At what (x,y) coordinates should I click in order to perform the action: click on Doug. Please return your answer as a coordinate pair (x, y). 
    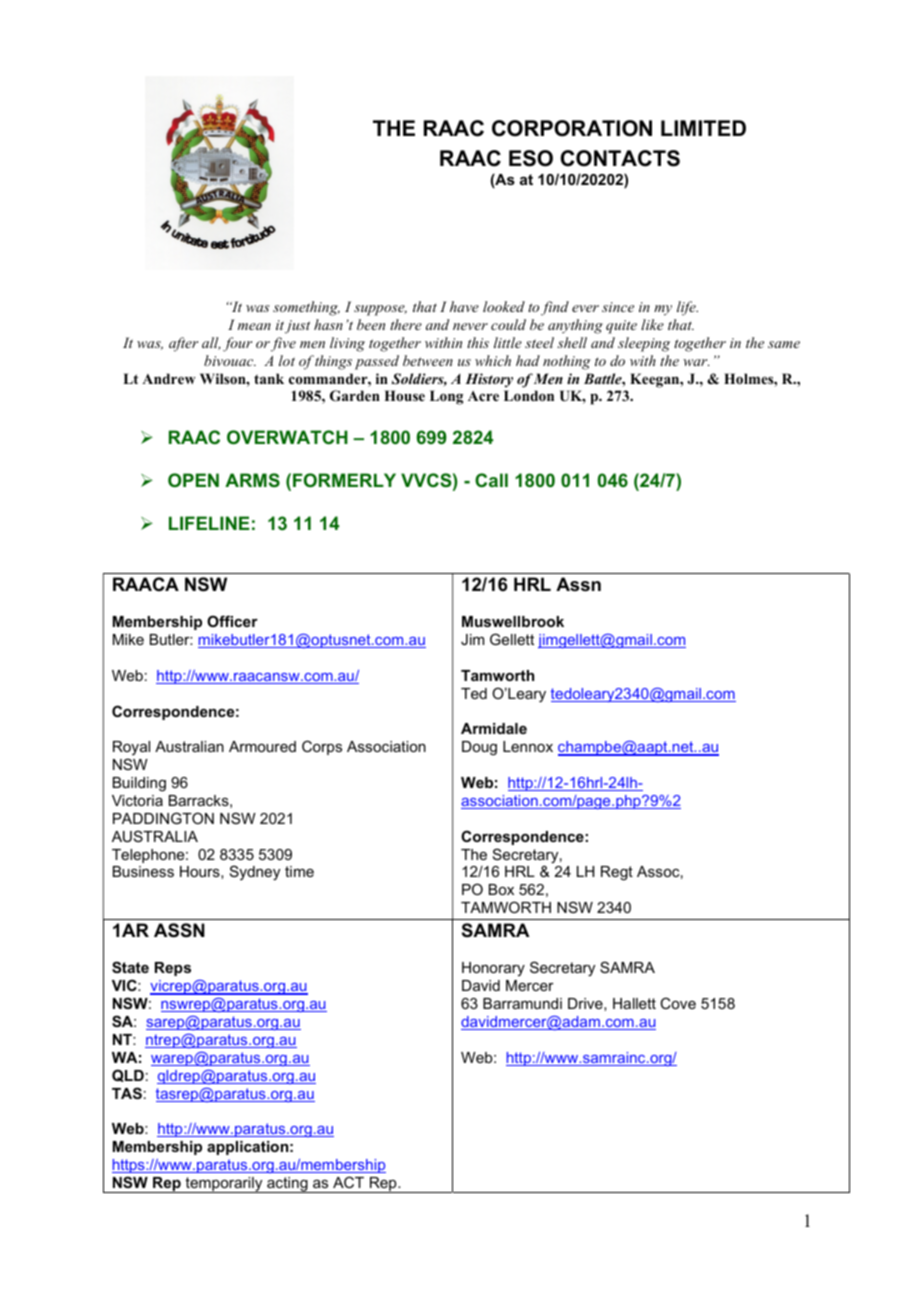
    Looking at the image, I should click on (479, 748).
